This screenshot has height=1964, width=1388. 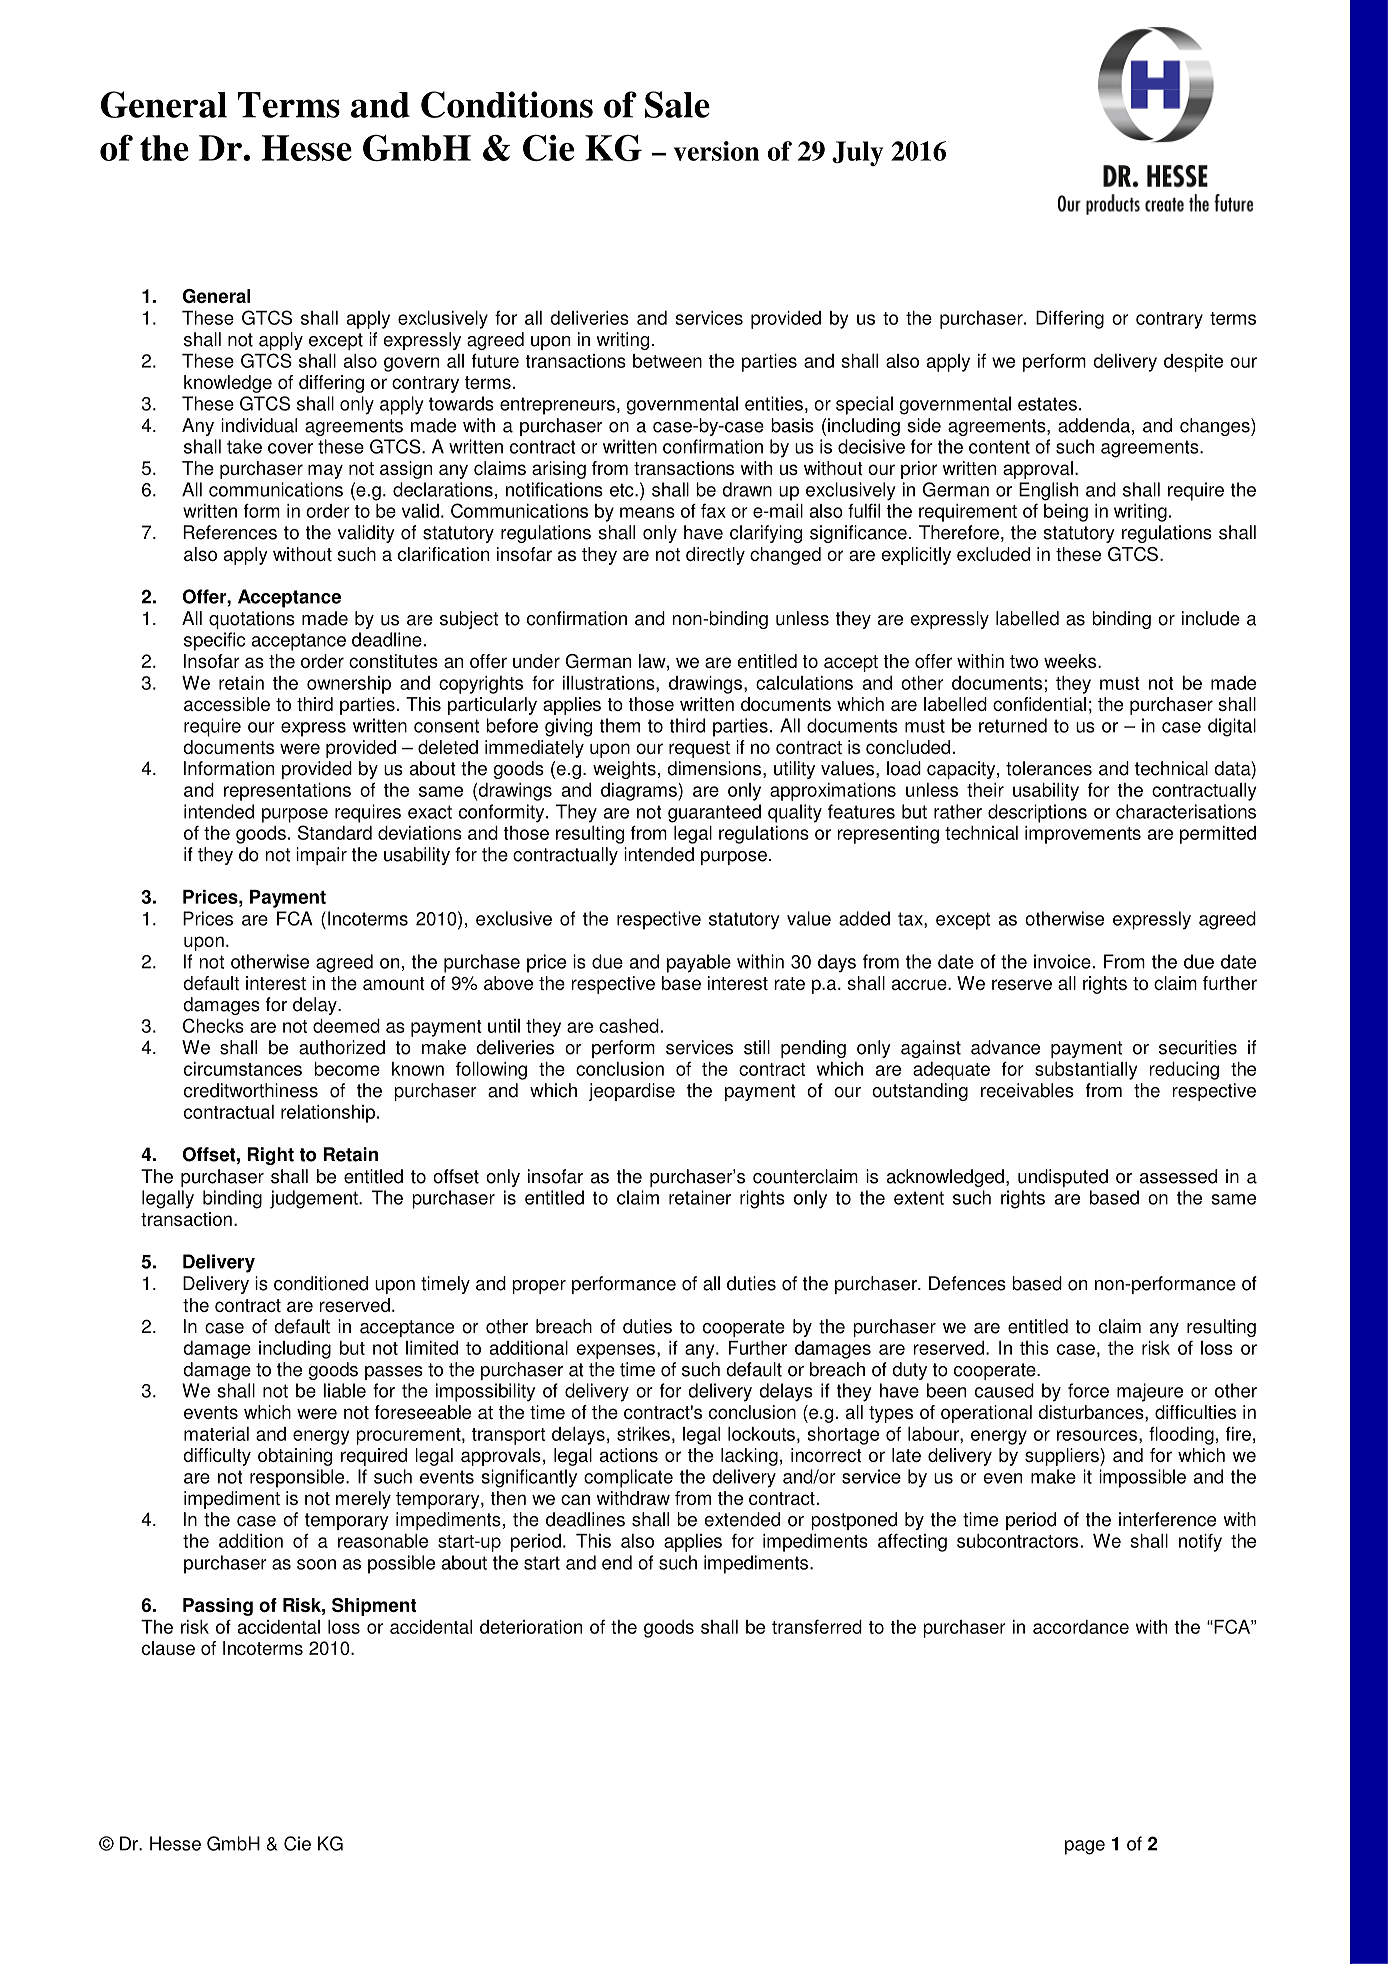 What do you see at coordinates (817, 1627) in the screenshot?
I see `transferred` at bounding box center [817, 1627].
